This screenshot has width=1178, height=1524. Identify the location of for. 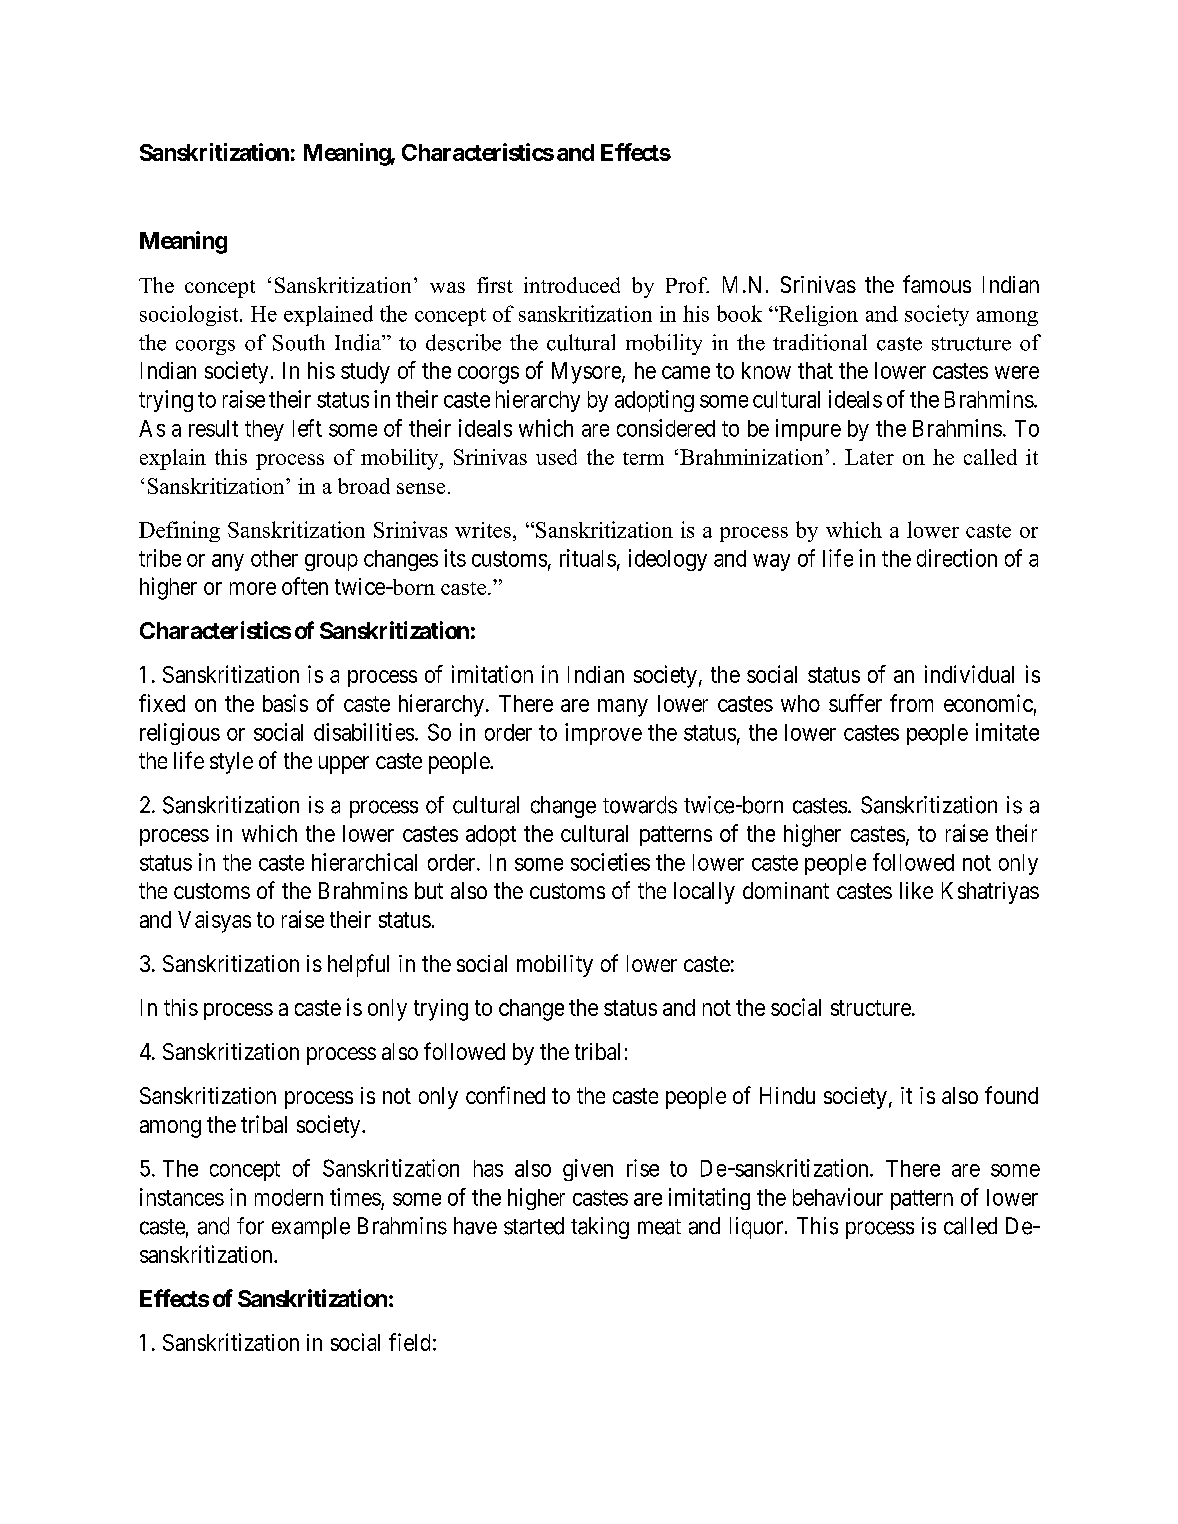
(250, 1226).
